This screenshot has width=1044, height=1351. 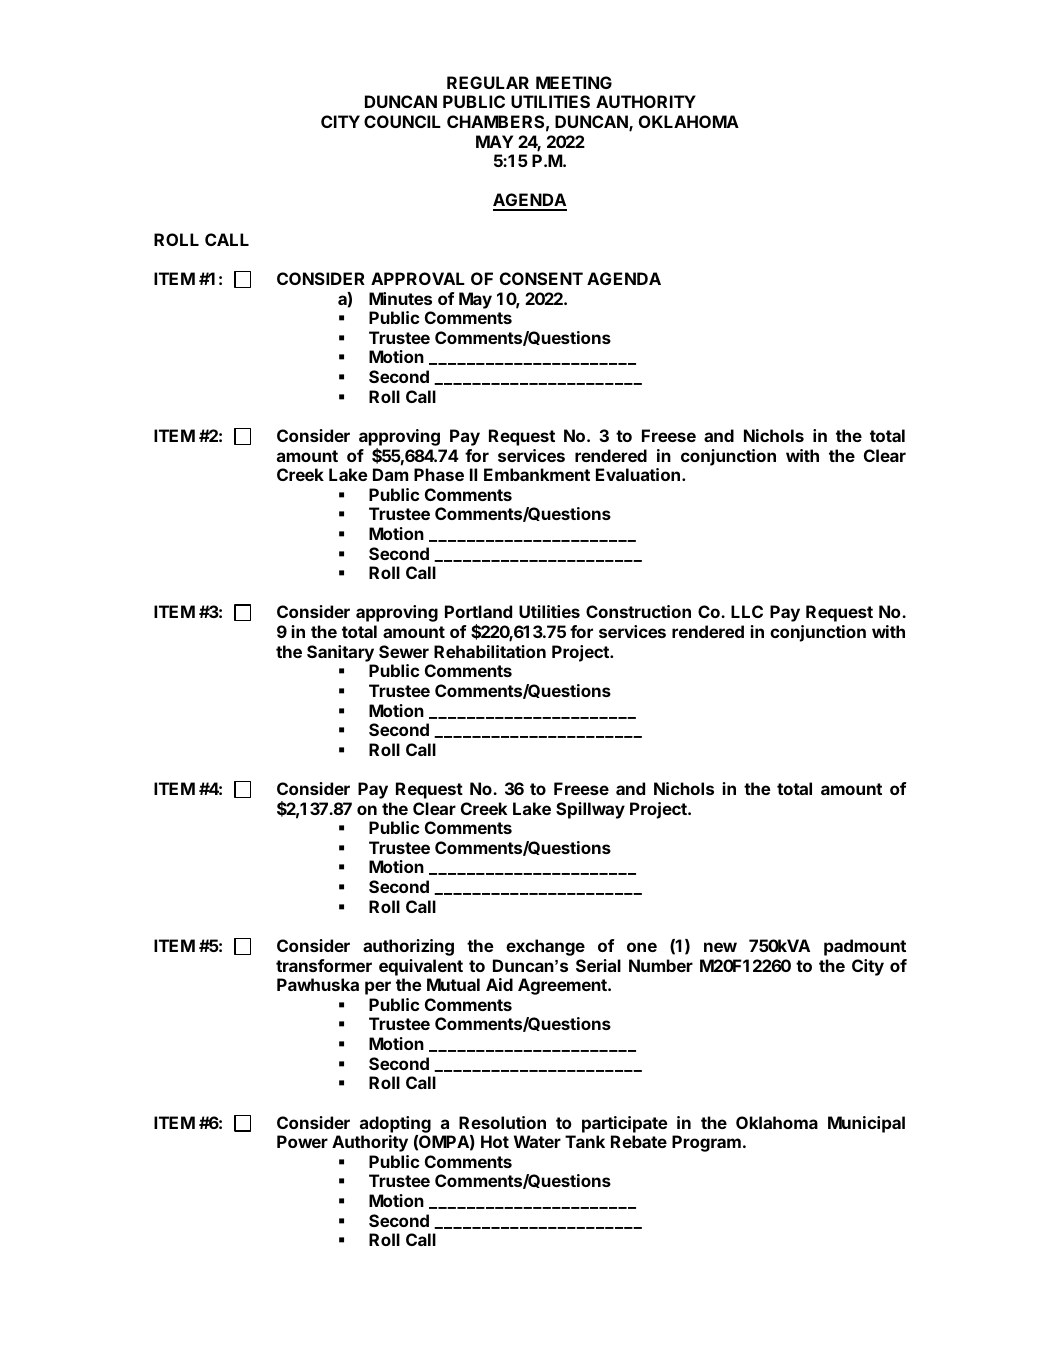 I want to click on authorizing, so click(x=408, y=947).
